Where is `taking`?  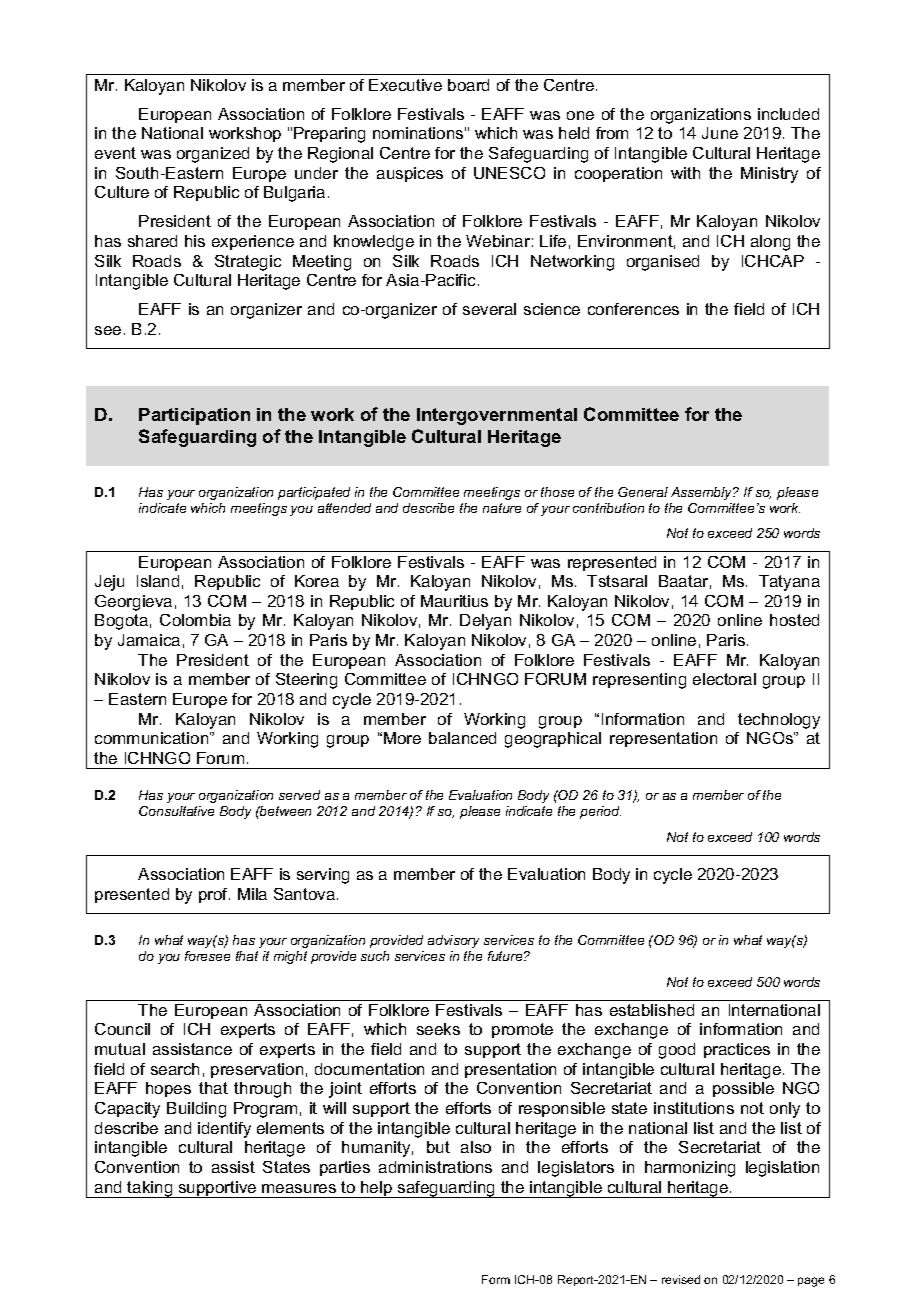 taking is located at coordinates (150, 1189).
